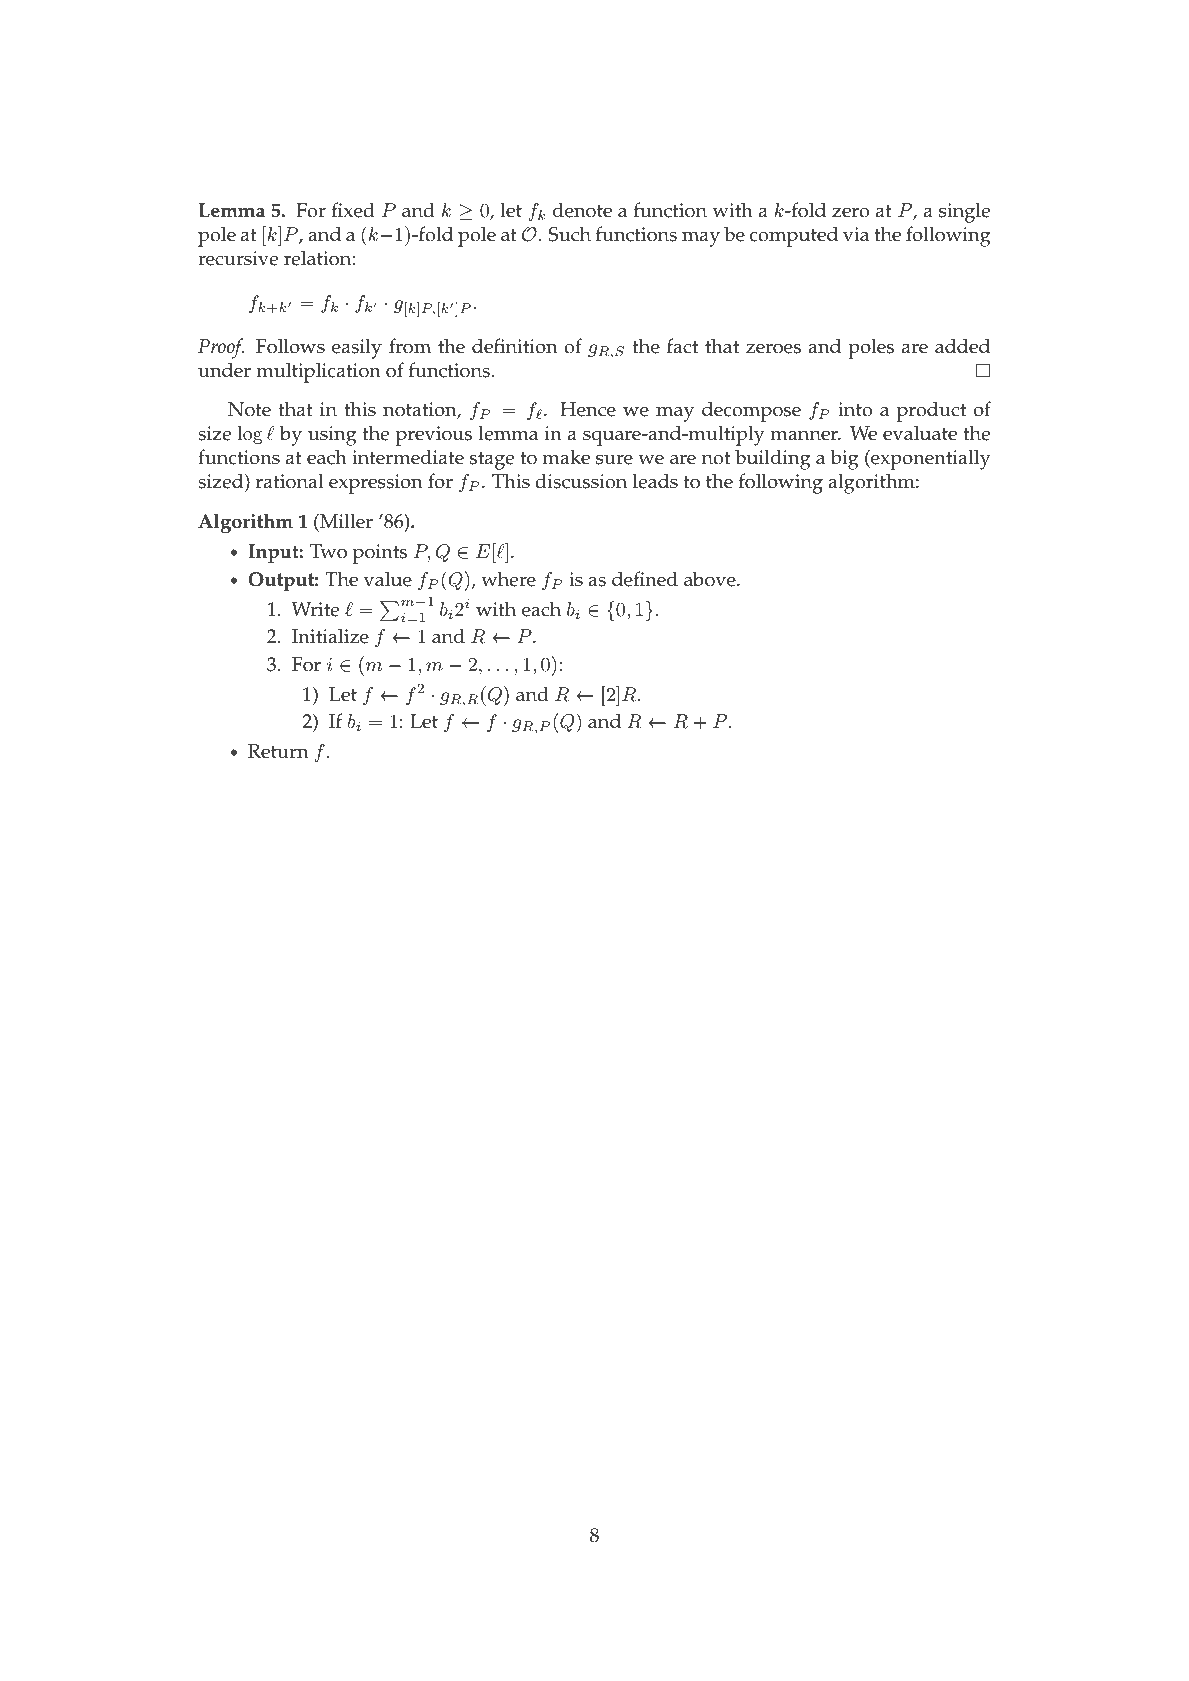 The width and height of the page is (1189, 1681). I want to click on Follows, so click(290, 346).
